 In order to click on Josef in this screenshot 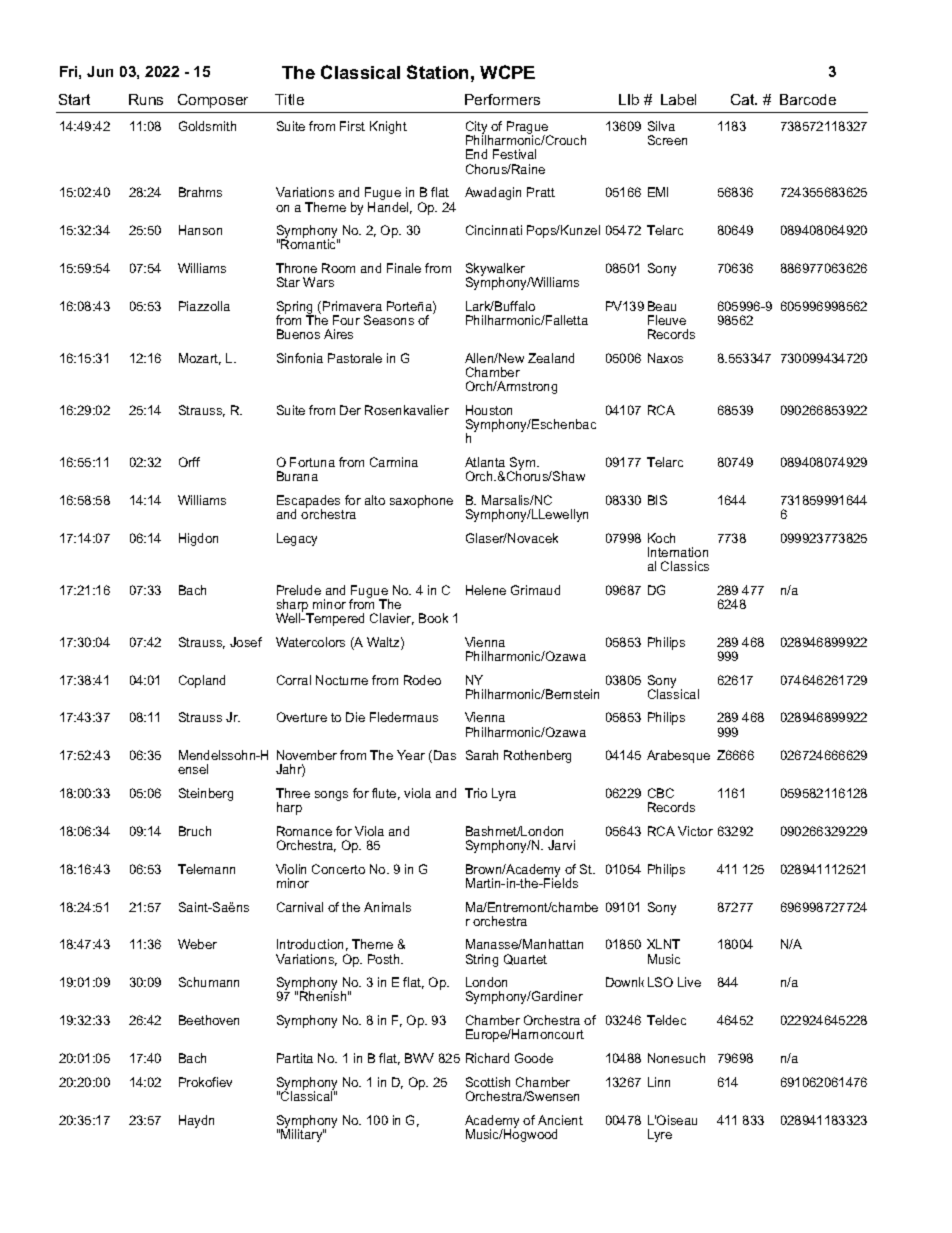, I will do `click(246, 642)`.
